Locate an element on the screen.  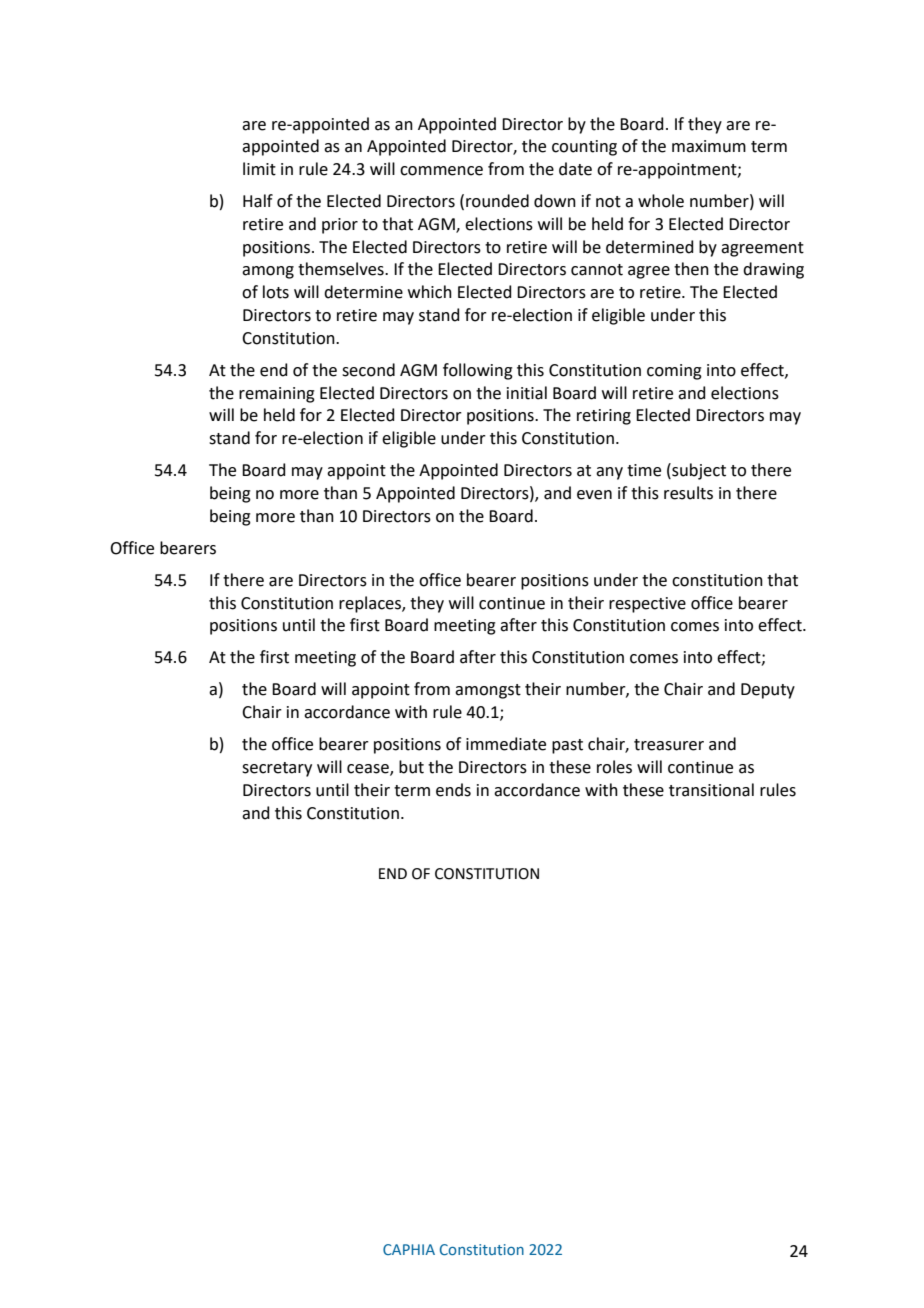
respective is located at coordinates (647, 605).
